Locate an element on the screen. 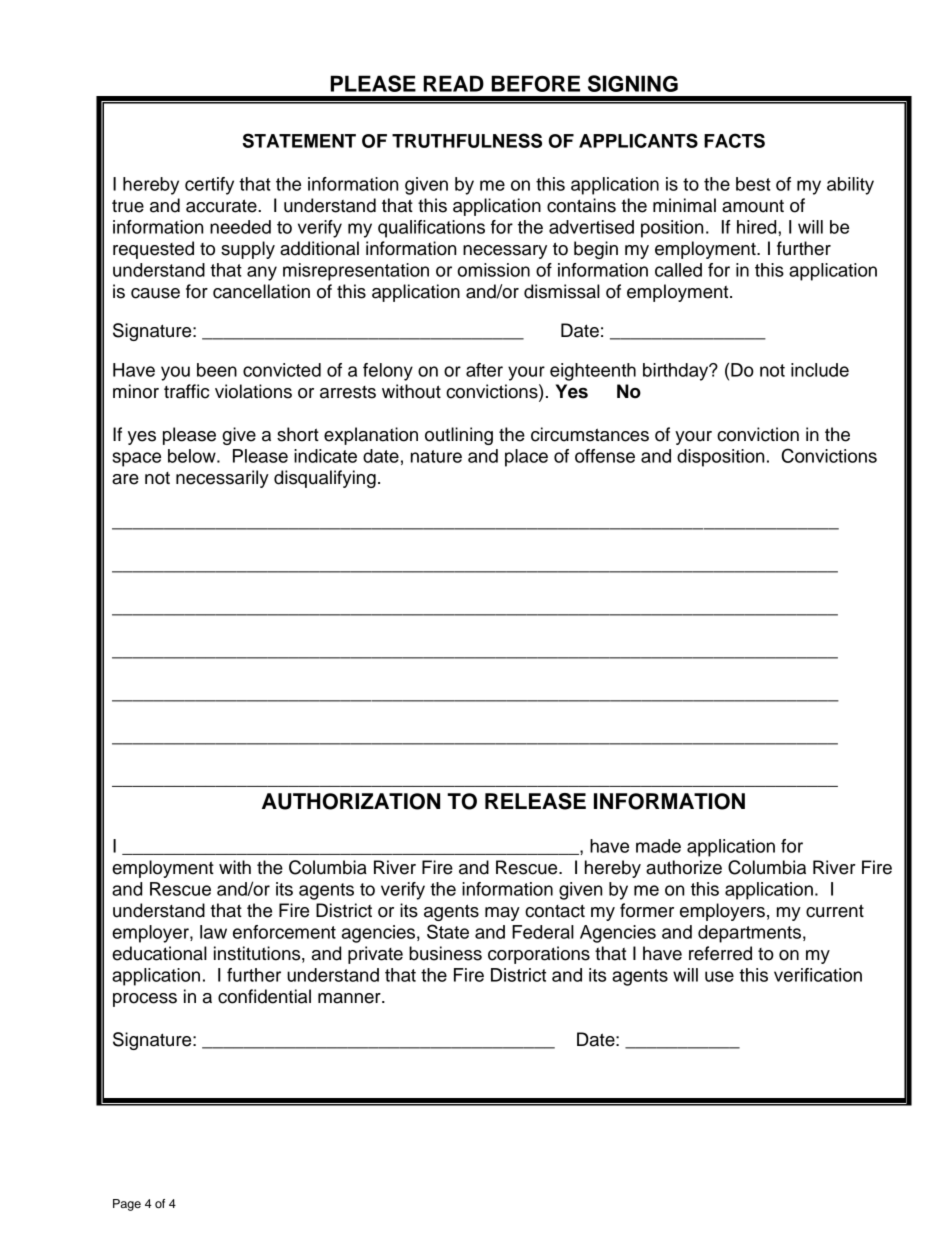 This screenshot has height=1233, width=952. made is located at coordinates (658, 846).
